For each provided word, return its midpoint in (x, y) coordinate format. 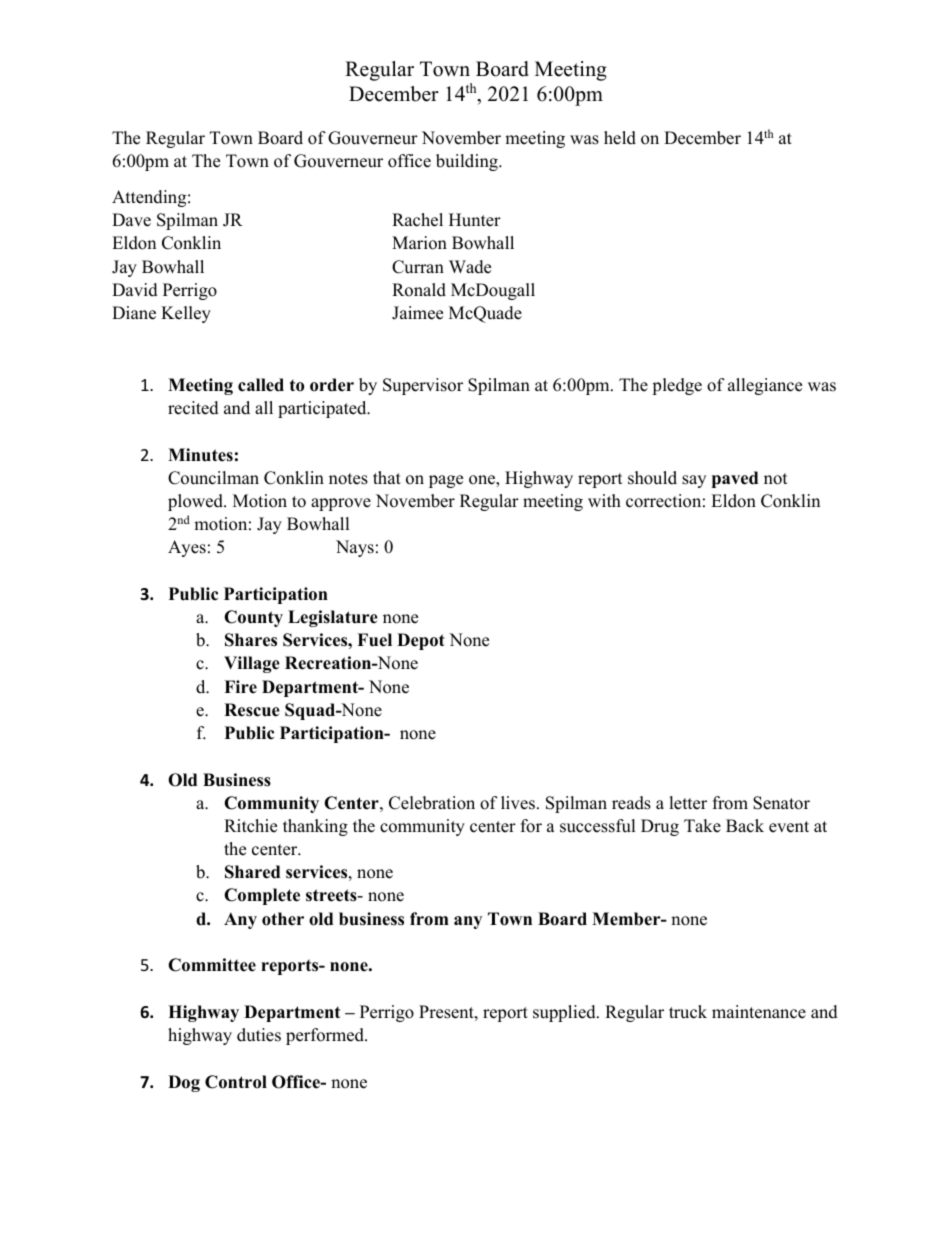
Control (236, 1082)
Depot (421, 641)
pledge (677, 386)
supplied (565, 1013)
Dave (131, 220)
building (468, 162)
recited (193, 408)
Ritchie (250, 826)
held (620, 138)
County (253, 618)
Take (702, 826)
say (694, 481)
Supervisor (423, 386)
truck (688, 1012)
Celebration (432, 803)
